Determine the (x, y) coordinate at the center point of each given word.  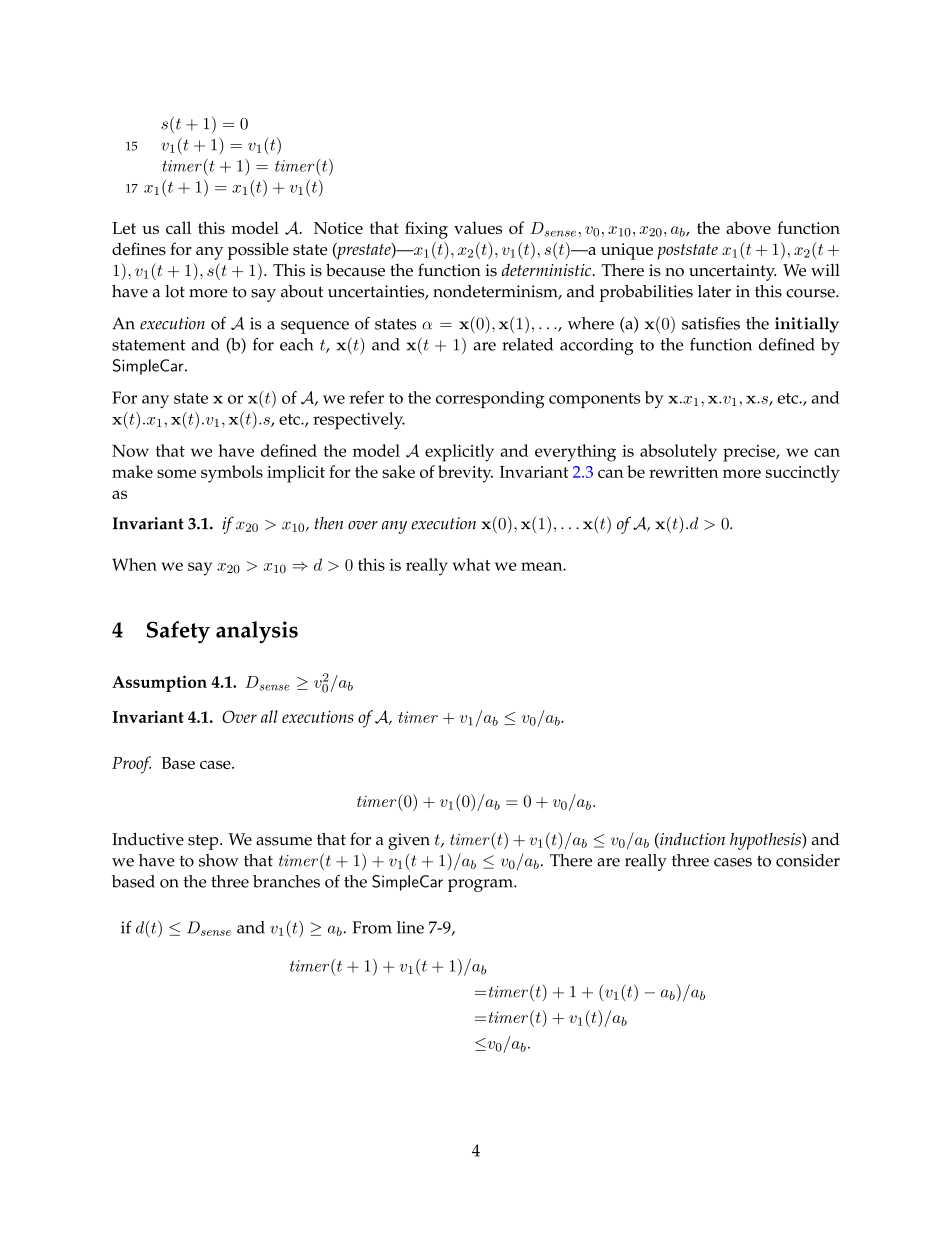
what (471, 564)
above (748, 227)
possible (258, 251)
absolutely (678, 453)
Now (130, 451)
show (219, 860)
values (478, 227)
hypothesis (766, 841)
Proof (131, 765)
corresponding (490, 400)
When (134, 564)
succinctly (803, 474)
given (409, 841)
